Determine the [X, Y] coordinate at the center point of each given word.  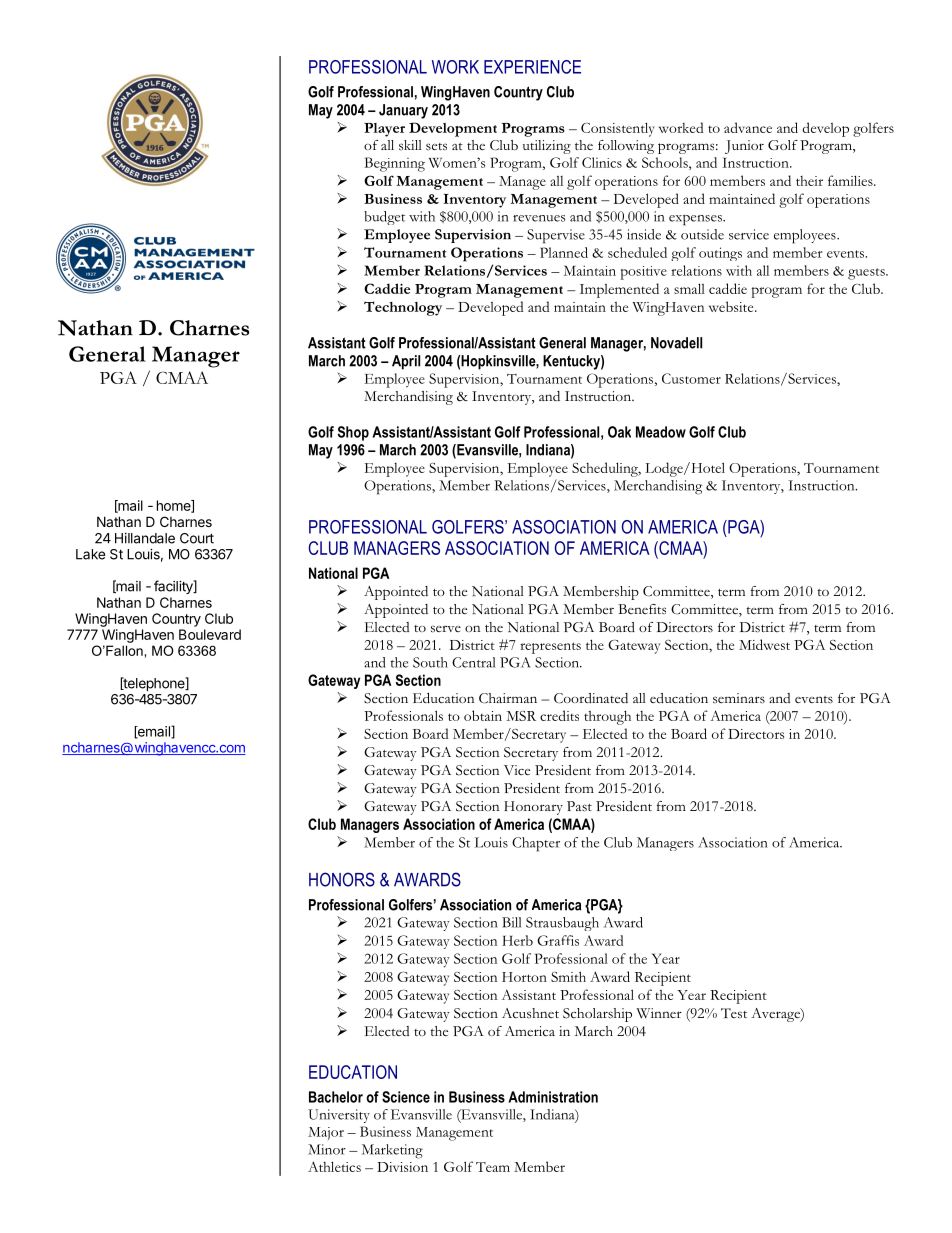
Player [384, 130]
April [406, 362]
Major [326, 1133]
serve [446, 629]
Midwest [764, 644]
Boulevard [210, 634]
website [732, 306]
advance [748, 127]
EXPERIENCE [532, 67]
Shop [353, 433]
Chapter [536, 844]
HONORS [342, 879]
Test [734, 1013]
